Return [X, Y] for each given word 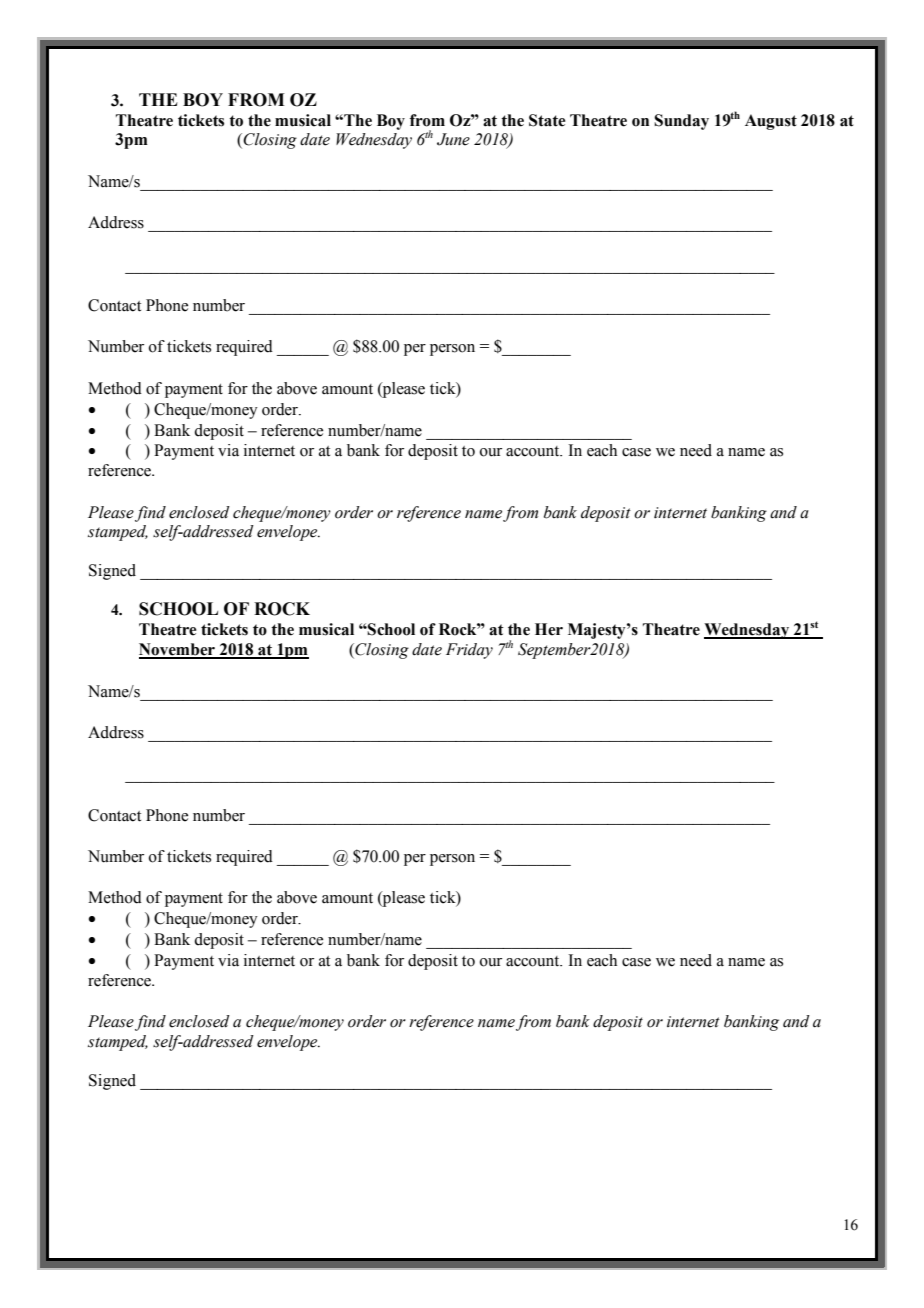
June [453, 139]
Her [549, 629]
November [178, 650]
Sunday [681, 122]
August [771, 122]
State [547, 120]
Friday [469, 651]
